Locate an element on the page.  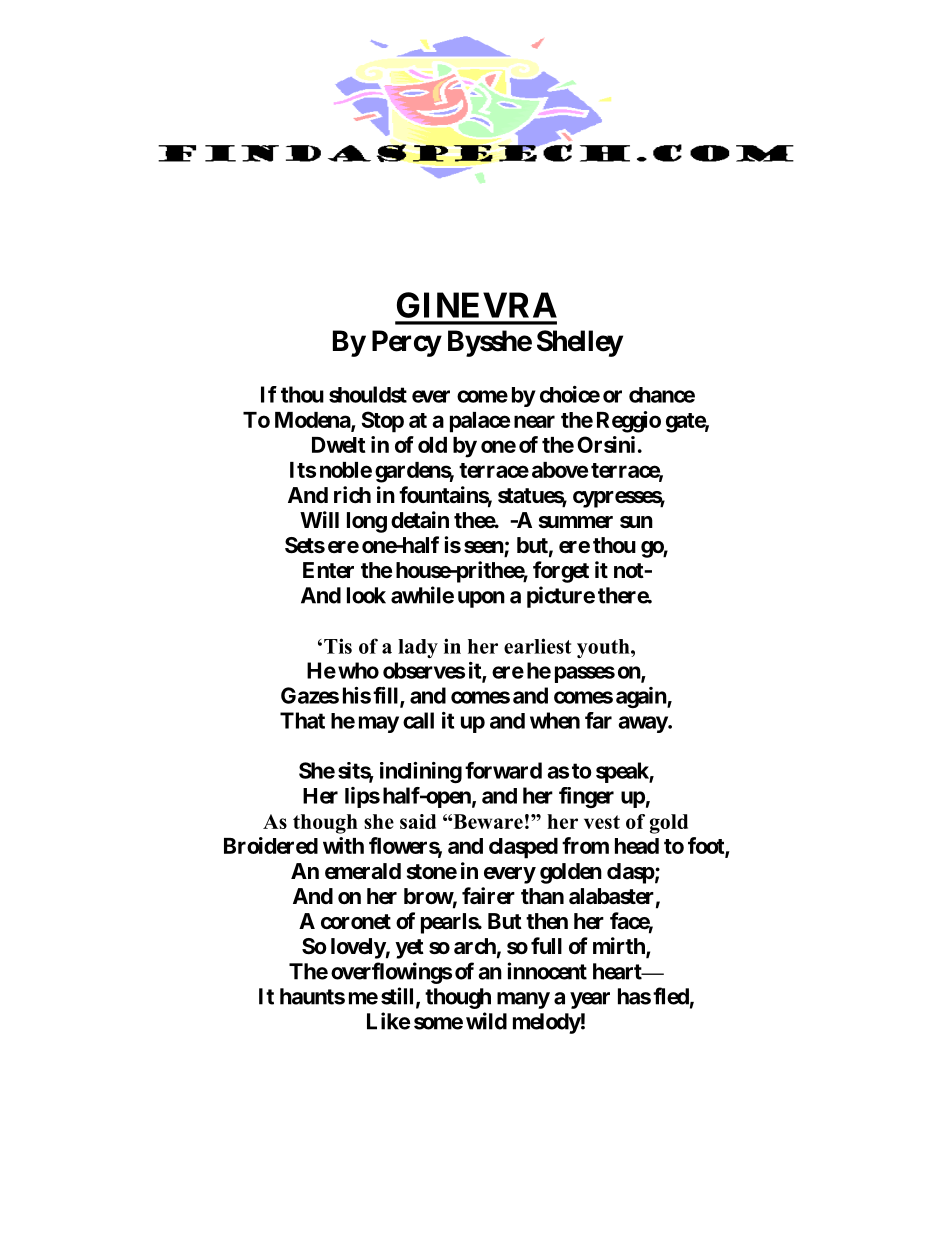
many is located at coordinates (523, 1000).
